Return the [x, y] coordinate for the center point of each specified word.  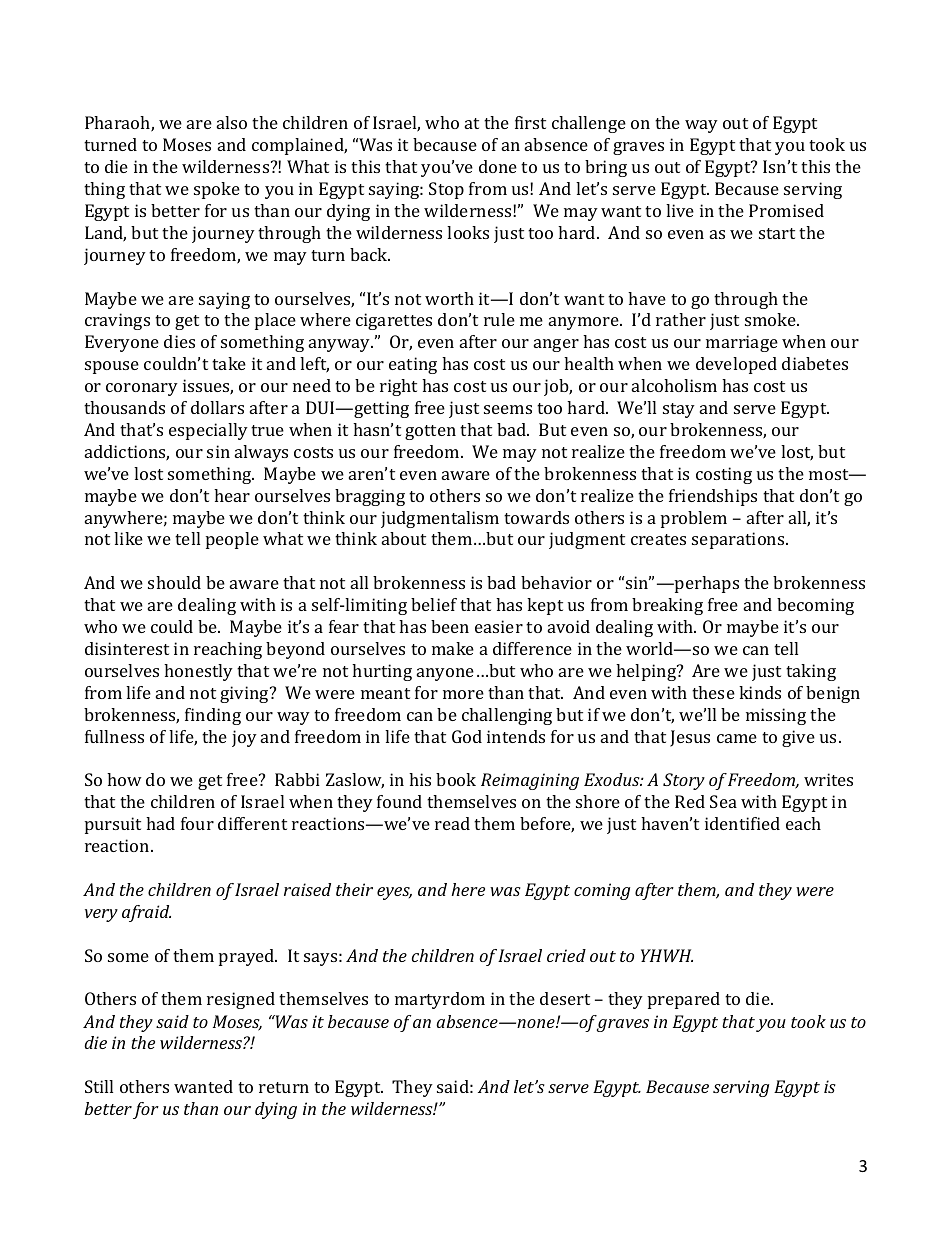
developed [736, 365]
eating [413, 365]
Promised [786, 210]
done [498, 166]
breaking [667, 606]
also [232, 122]
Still [99, 1086]
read [452, 823]
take [229, 363]
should [174, 582]
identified [742, 823]
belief [434, 604]
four [197, 823]
